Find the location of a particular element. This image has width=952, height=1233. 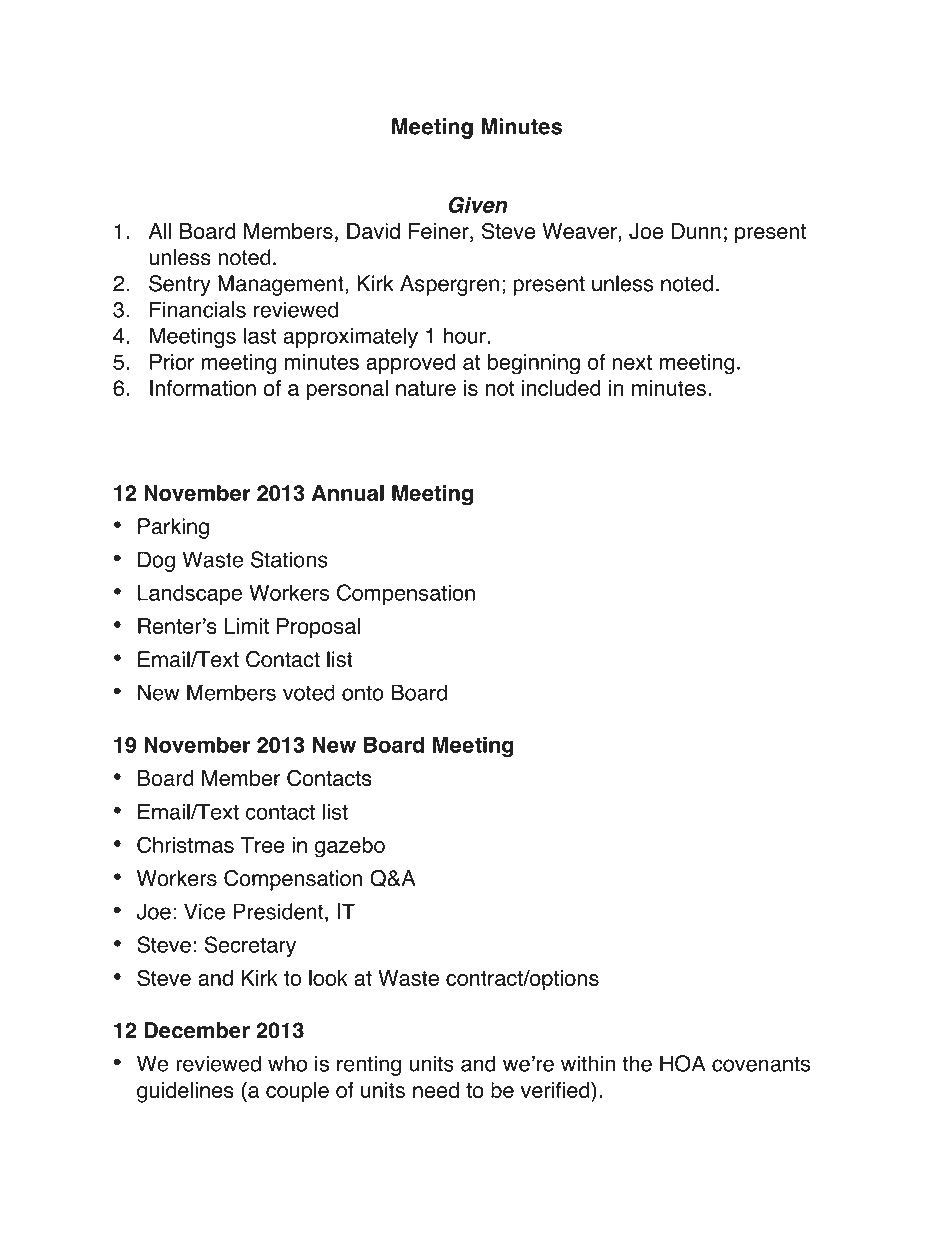

All is located at coordinates (160, 231).
